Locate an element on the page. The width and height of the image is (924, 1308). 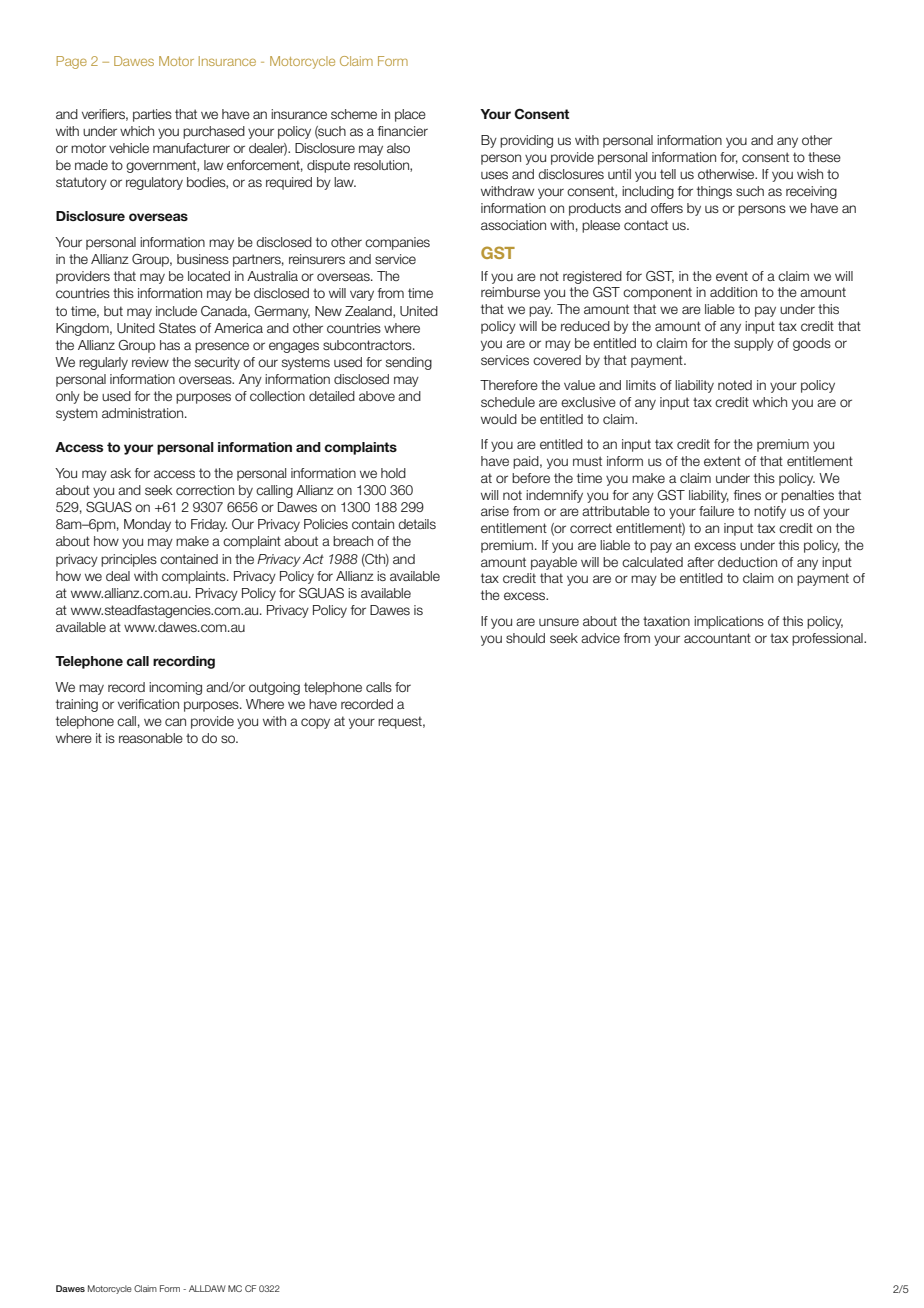
administration is located at coordinates (144, 413).
